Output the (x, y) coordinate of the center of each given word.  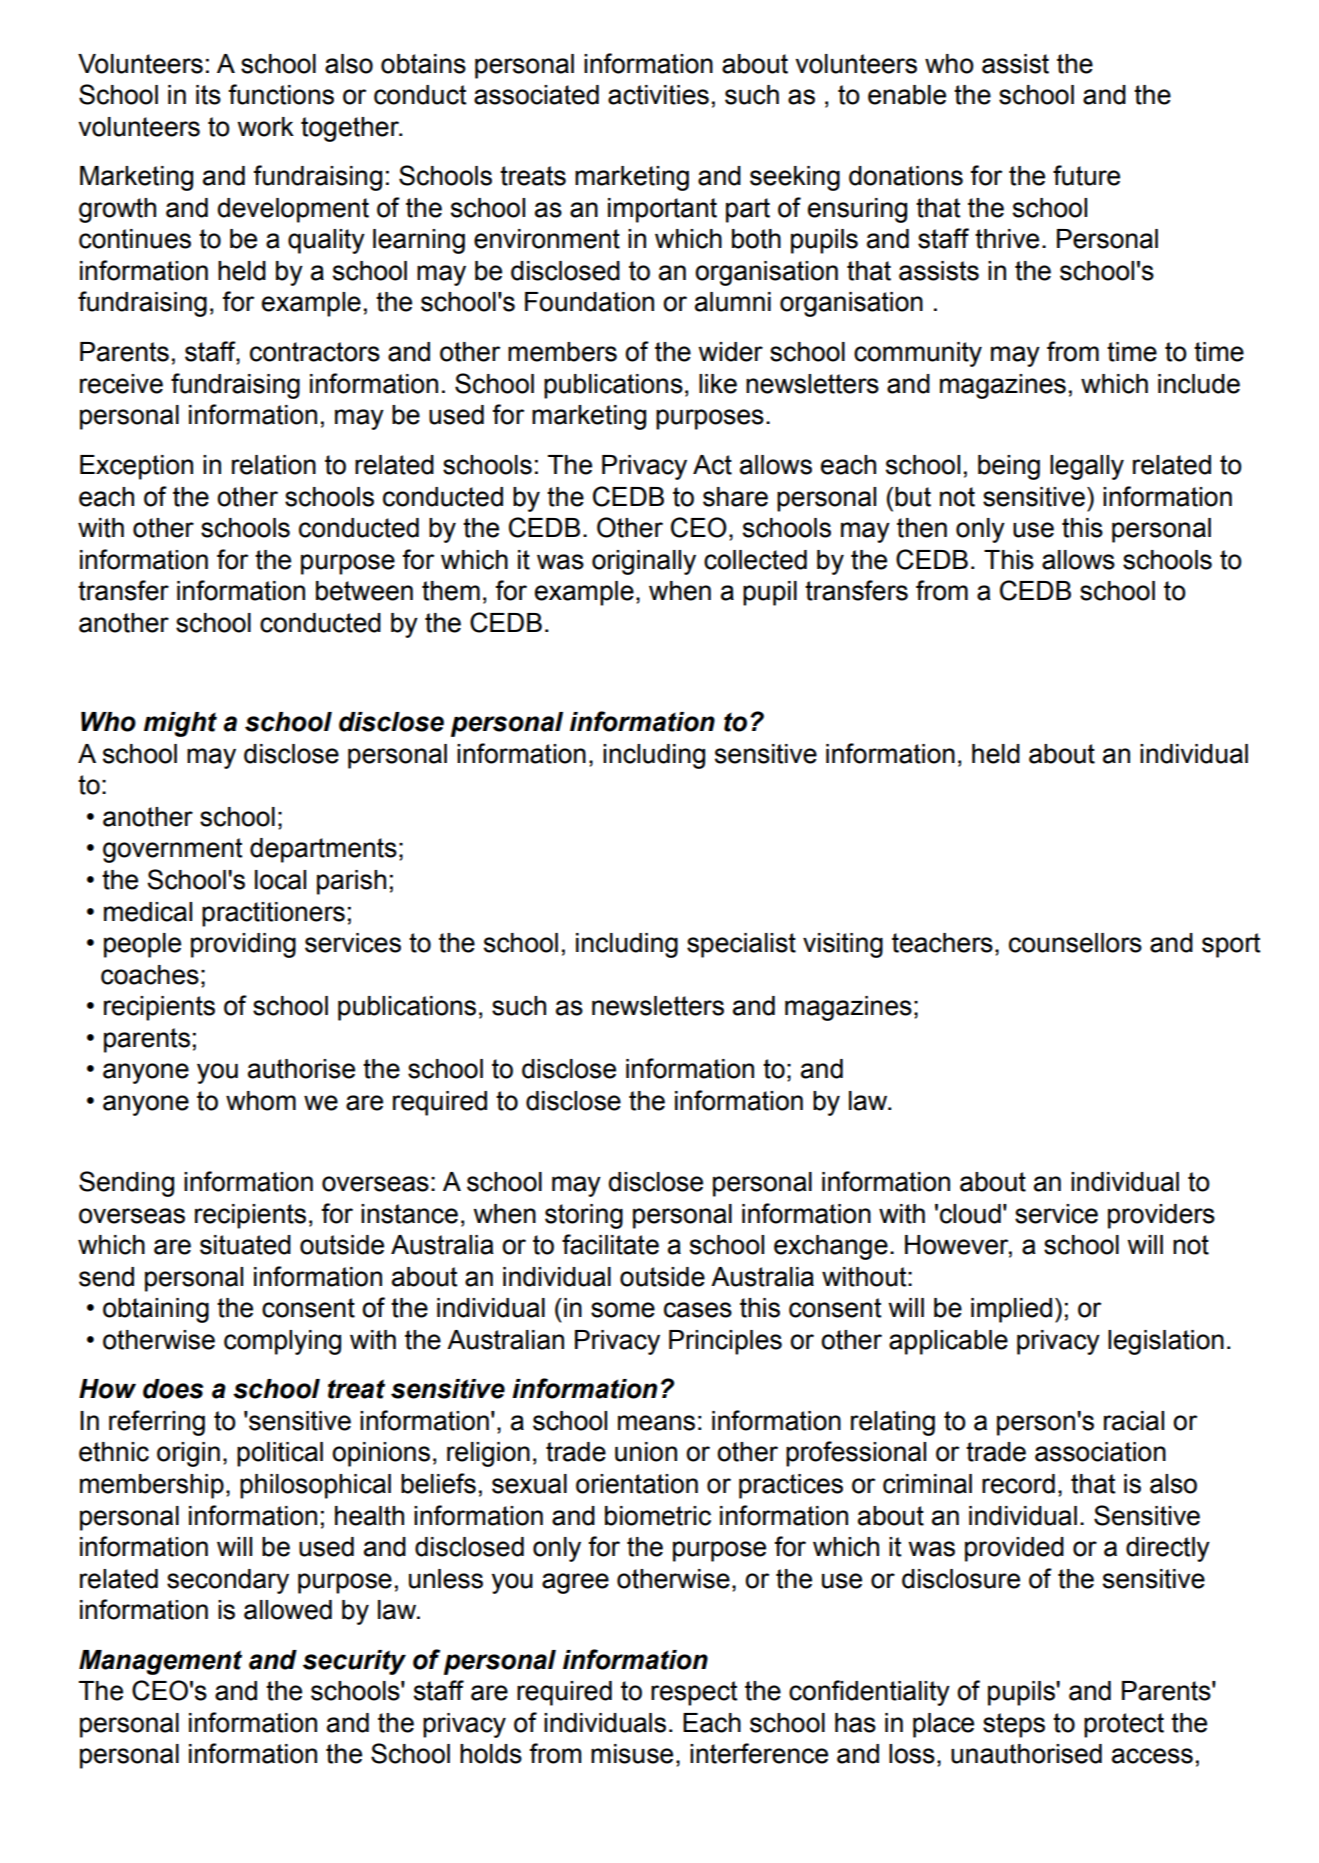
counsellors (1075, 943)
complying (282, 1342)
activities (658, 95)
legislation (1166, 1342)
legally (1087, 467)
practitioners (273, 914)
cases (698, 1310)
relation (274, 465)
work (265, 127)
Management (160, 1662)
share (735, 497)
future (1086, 175)
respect (694, 1693)
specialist (741, 945)
